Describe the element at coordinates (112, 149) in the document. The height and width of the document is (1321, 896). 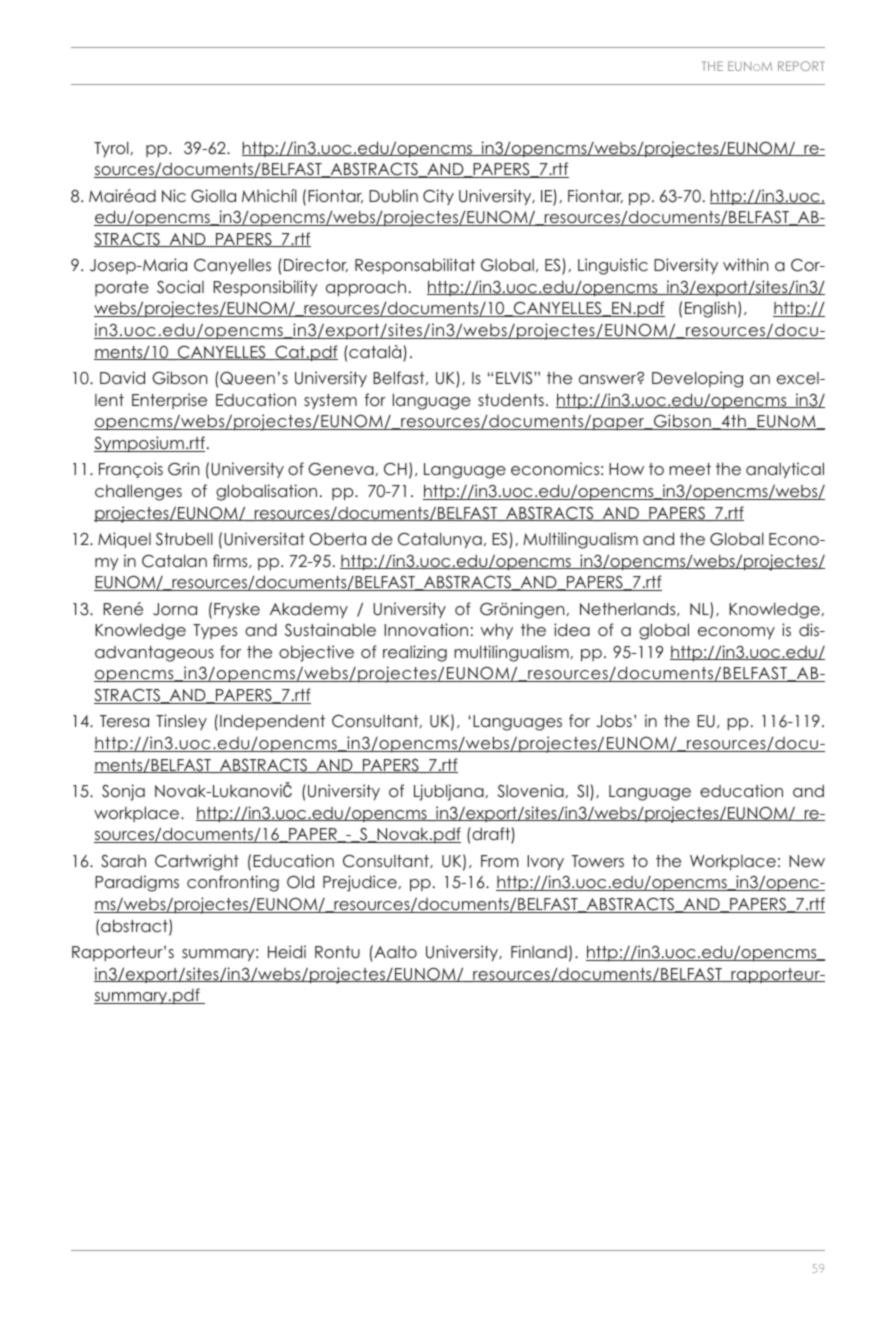
I see `Tyrol` at that location.
